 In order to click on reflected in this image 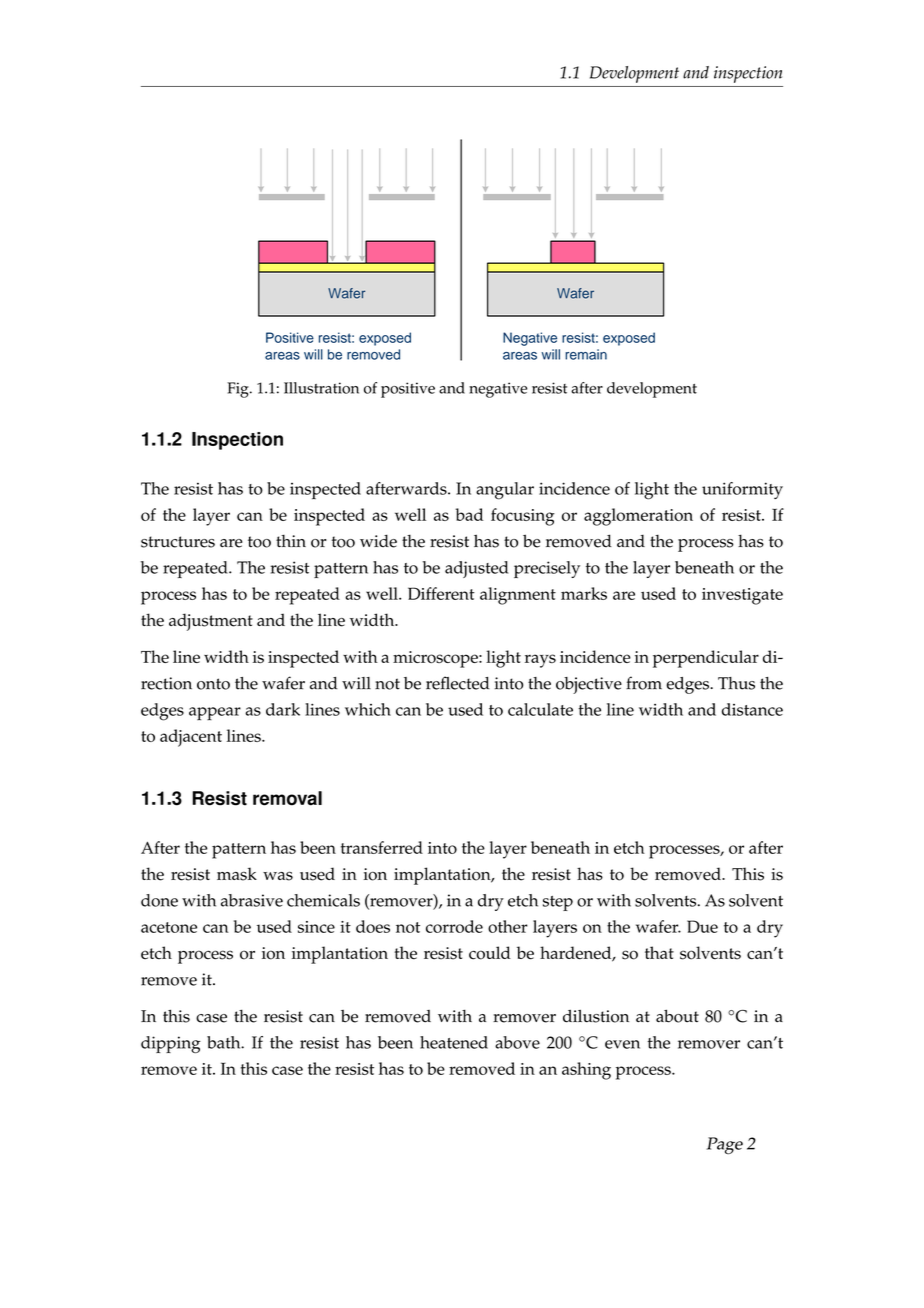, I will do `click(458, 683)`.
